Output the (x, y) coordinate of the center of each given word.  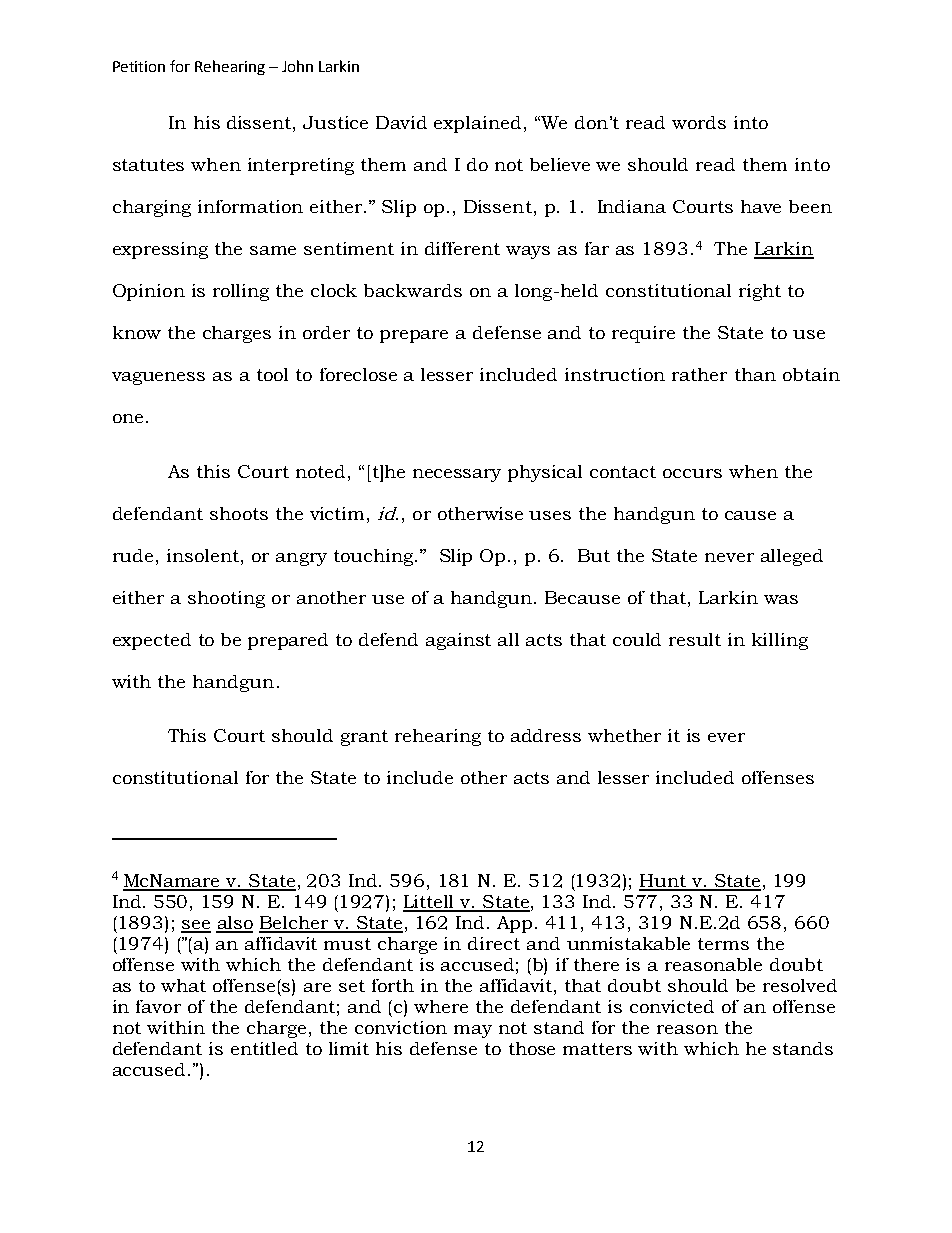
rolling (241, 292)
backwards (413, 290)
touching (375, 557)
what (183, 985)
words (699, 122)
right (760, 292)
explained (477, 124)
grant (364, 738)
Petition (139, 66)
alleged (792, 557)
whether (624, 735)
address (546, 735)
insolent (203, 555)
